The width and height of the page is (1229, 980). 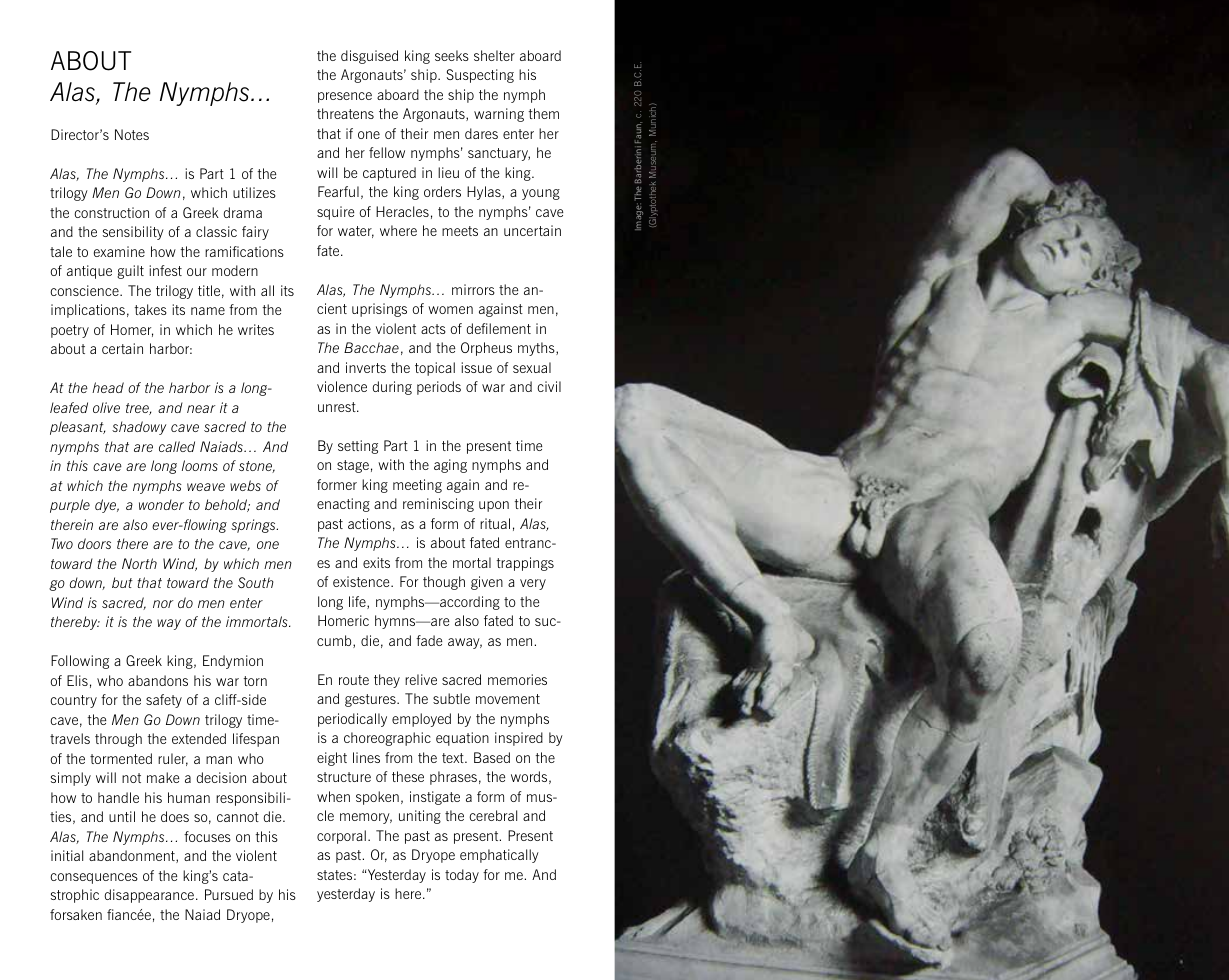 What do you see at coordinates (132, 134) in the page?
I see `Notes` at bounding box center [132, 134].
